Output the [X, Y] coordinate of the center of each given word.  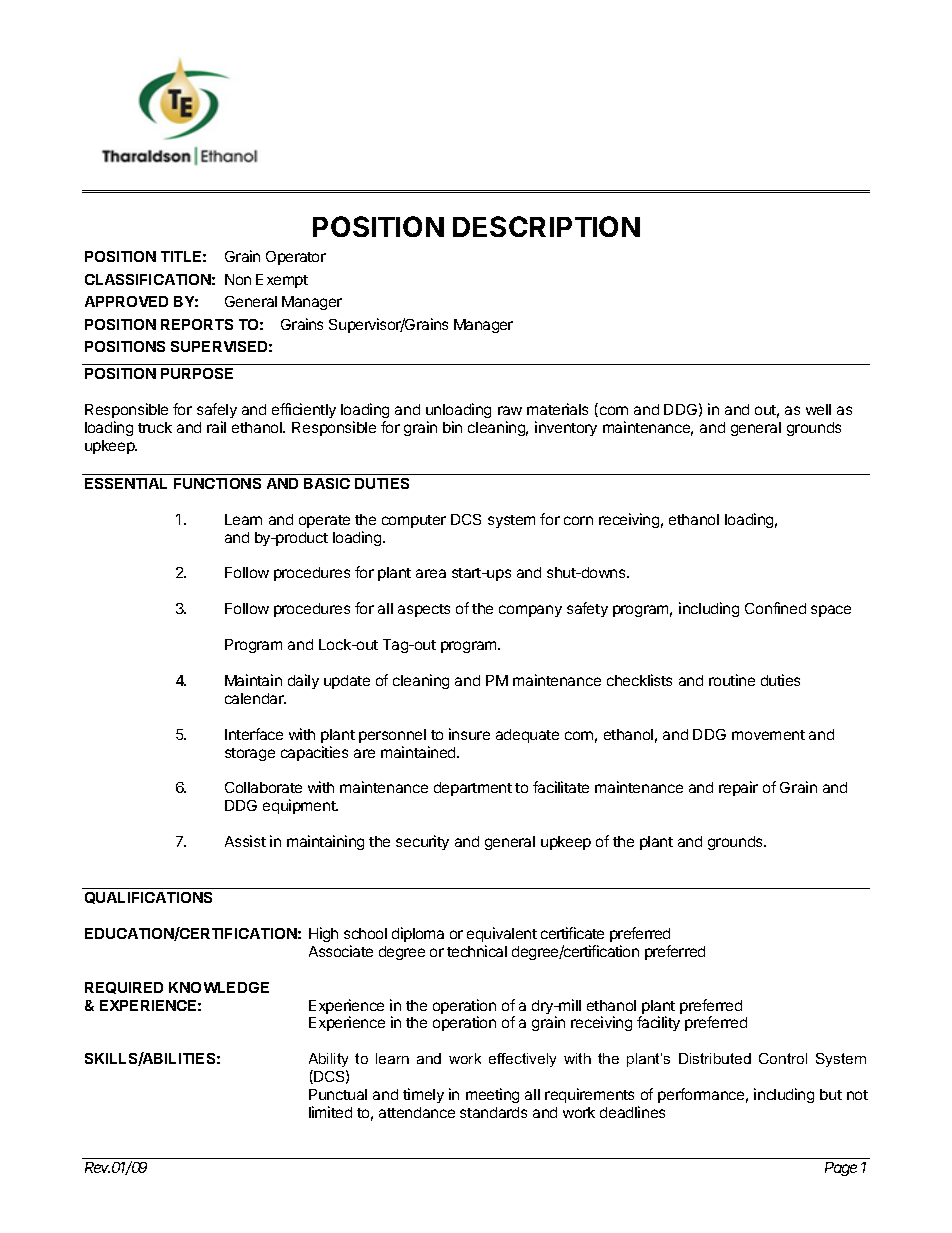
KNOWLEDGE [219, 987]
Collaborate [263, 787]
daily [303, 681]
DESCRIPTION [546, 226]
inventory [566, 428]
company [530, 611]
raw [510, 410]
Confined [775, 608]
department [473, 789]
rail [216, 427]
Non [238, 279]
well [818, 409]
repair [738, 788]
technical [477, 951]
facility [658, 1023]
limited [330, 1112]
